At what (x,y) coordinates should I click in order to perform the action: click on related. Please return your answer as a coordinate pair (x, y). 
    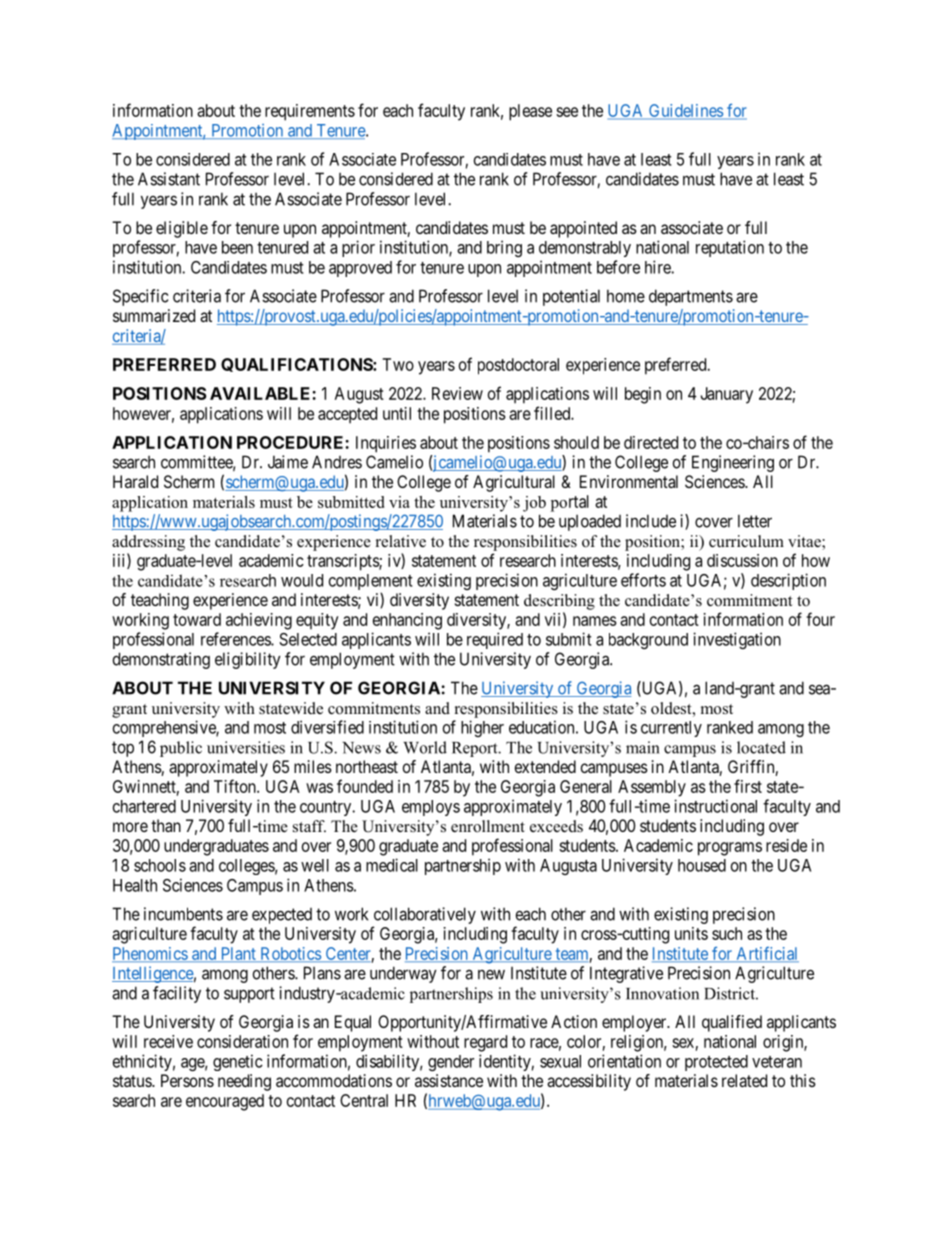
    Looking at the image, I should click on (744, 1080).
